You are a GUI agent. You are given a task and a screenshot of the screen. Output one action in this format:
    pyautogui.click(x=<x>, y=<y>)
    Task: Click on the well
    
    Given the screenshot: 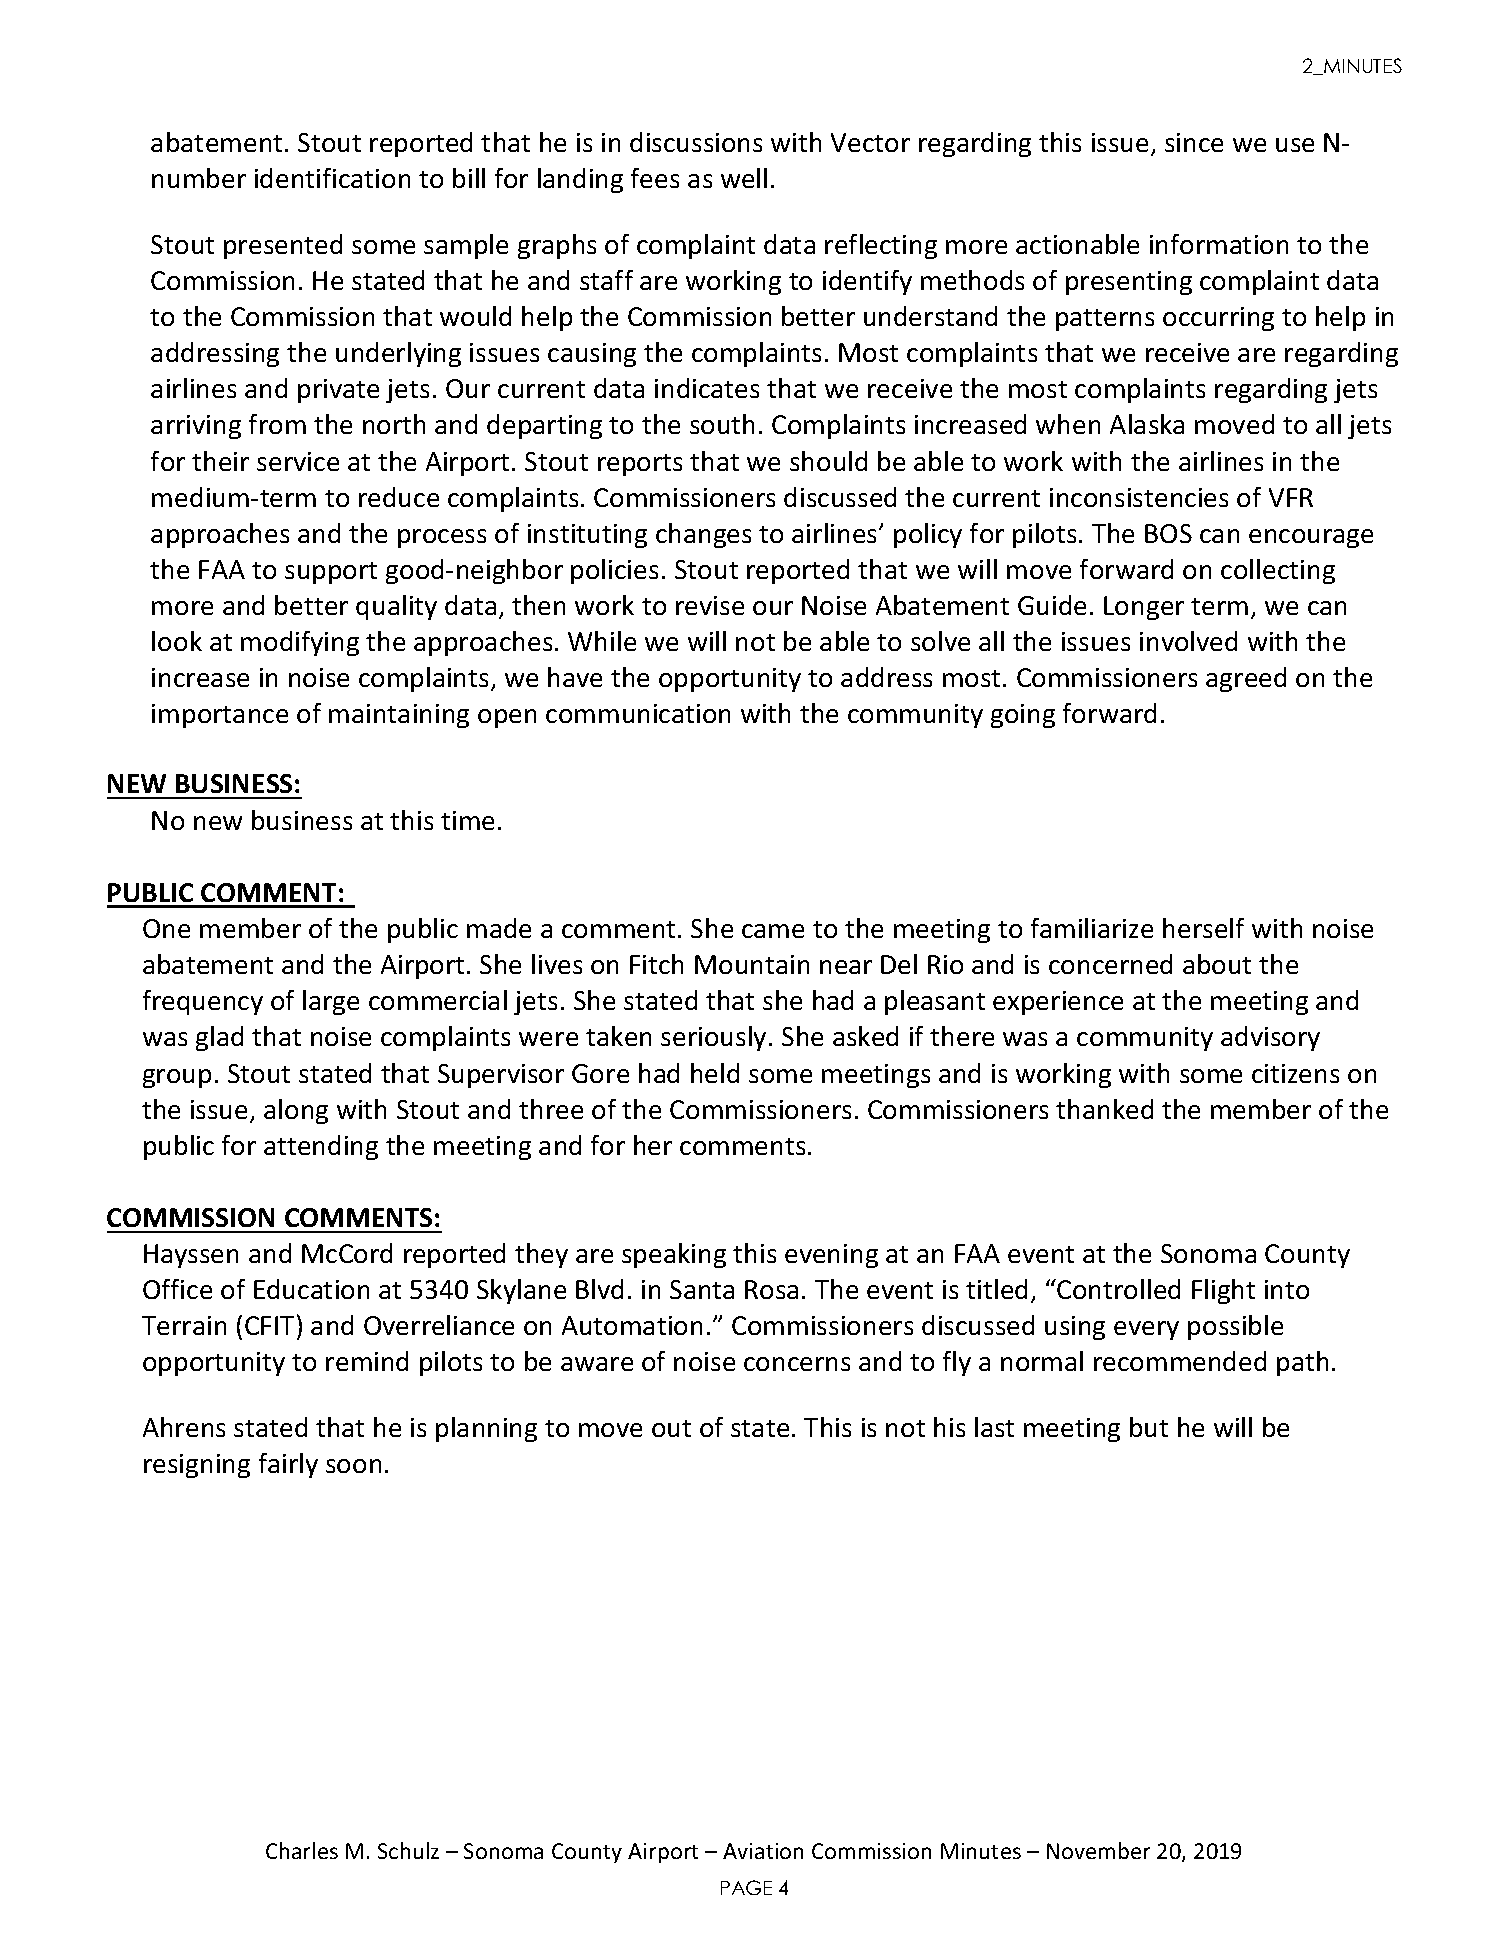 What is the action you would take?
    pyautogui.click(x=744, y=178)
